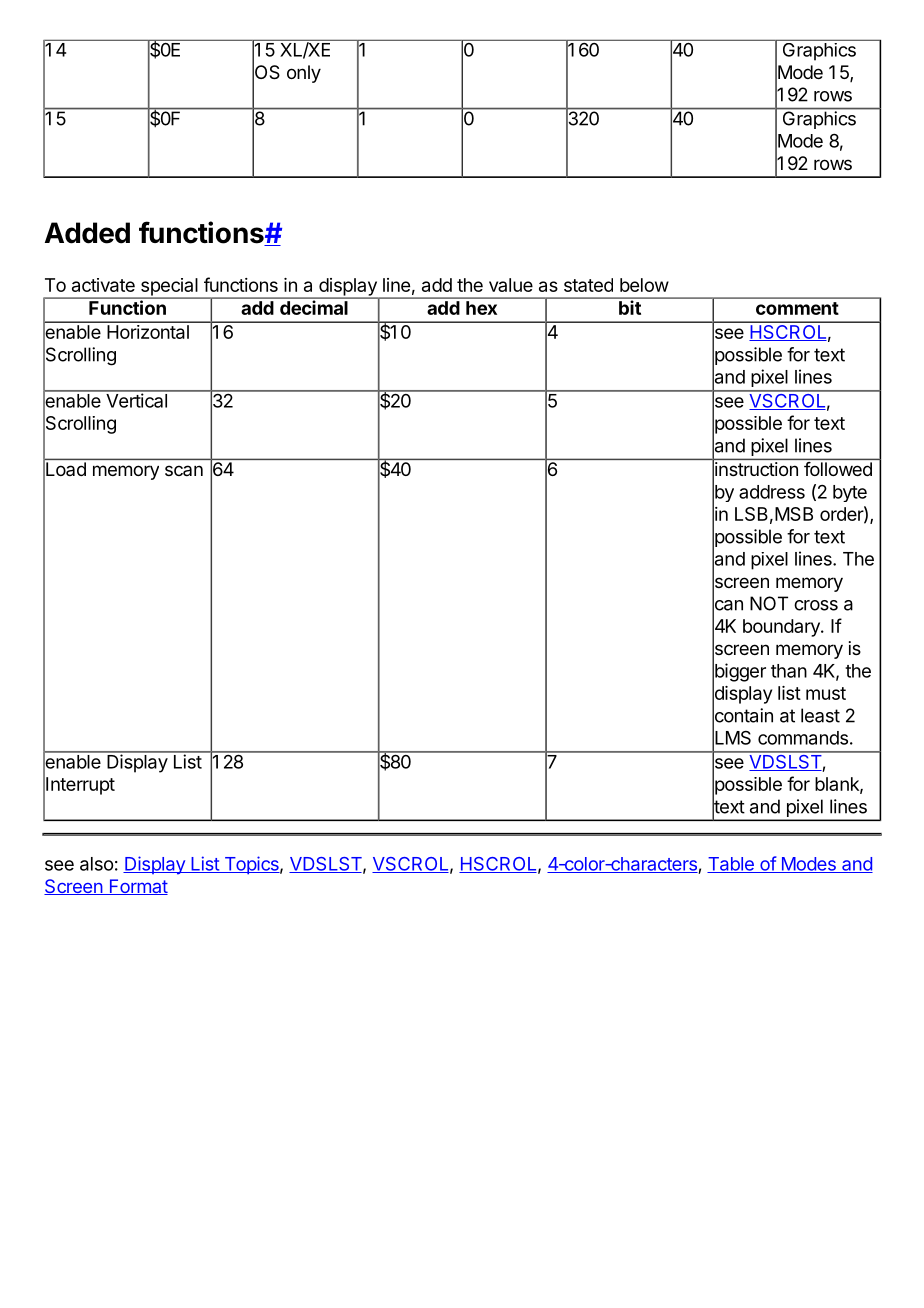 The image size is (924, 1308). What do you see at coordinates (838, 469) in the screenshot?
I see `followed` at bounding box center [838, 469].
